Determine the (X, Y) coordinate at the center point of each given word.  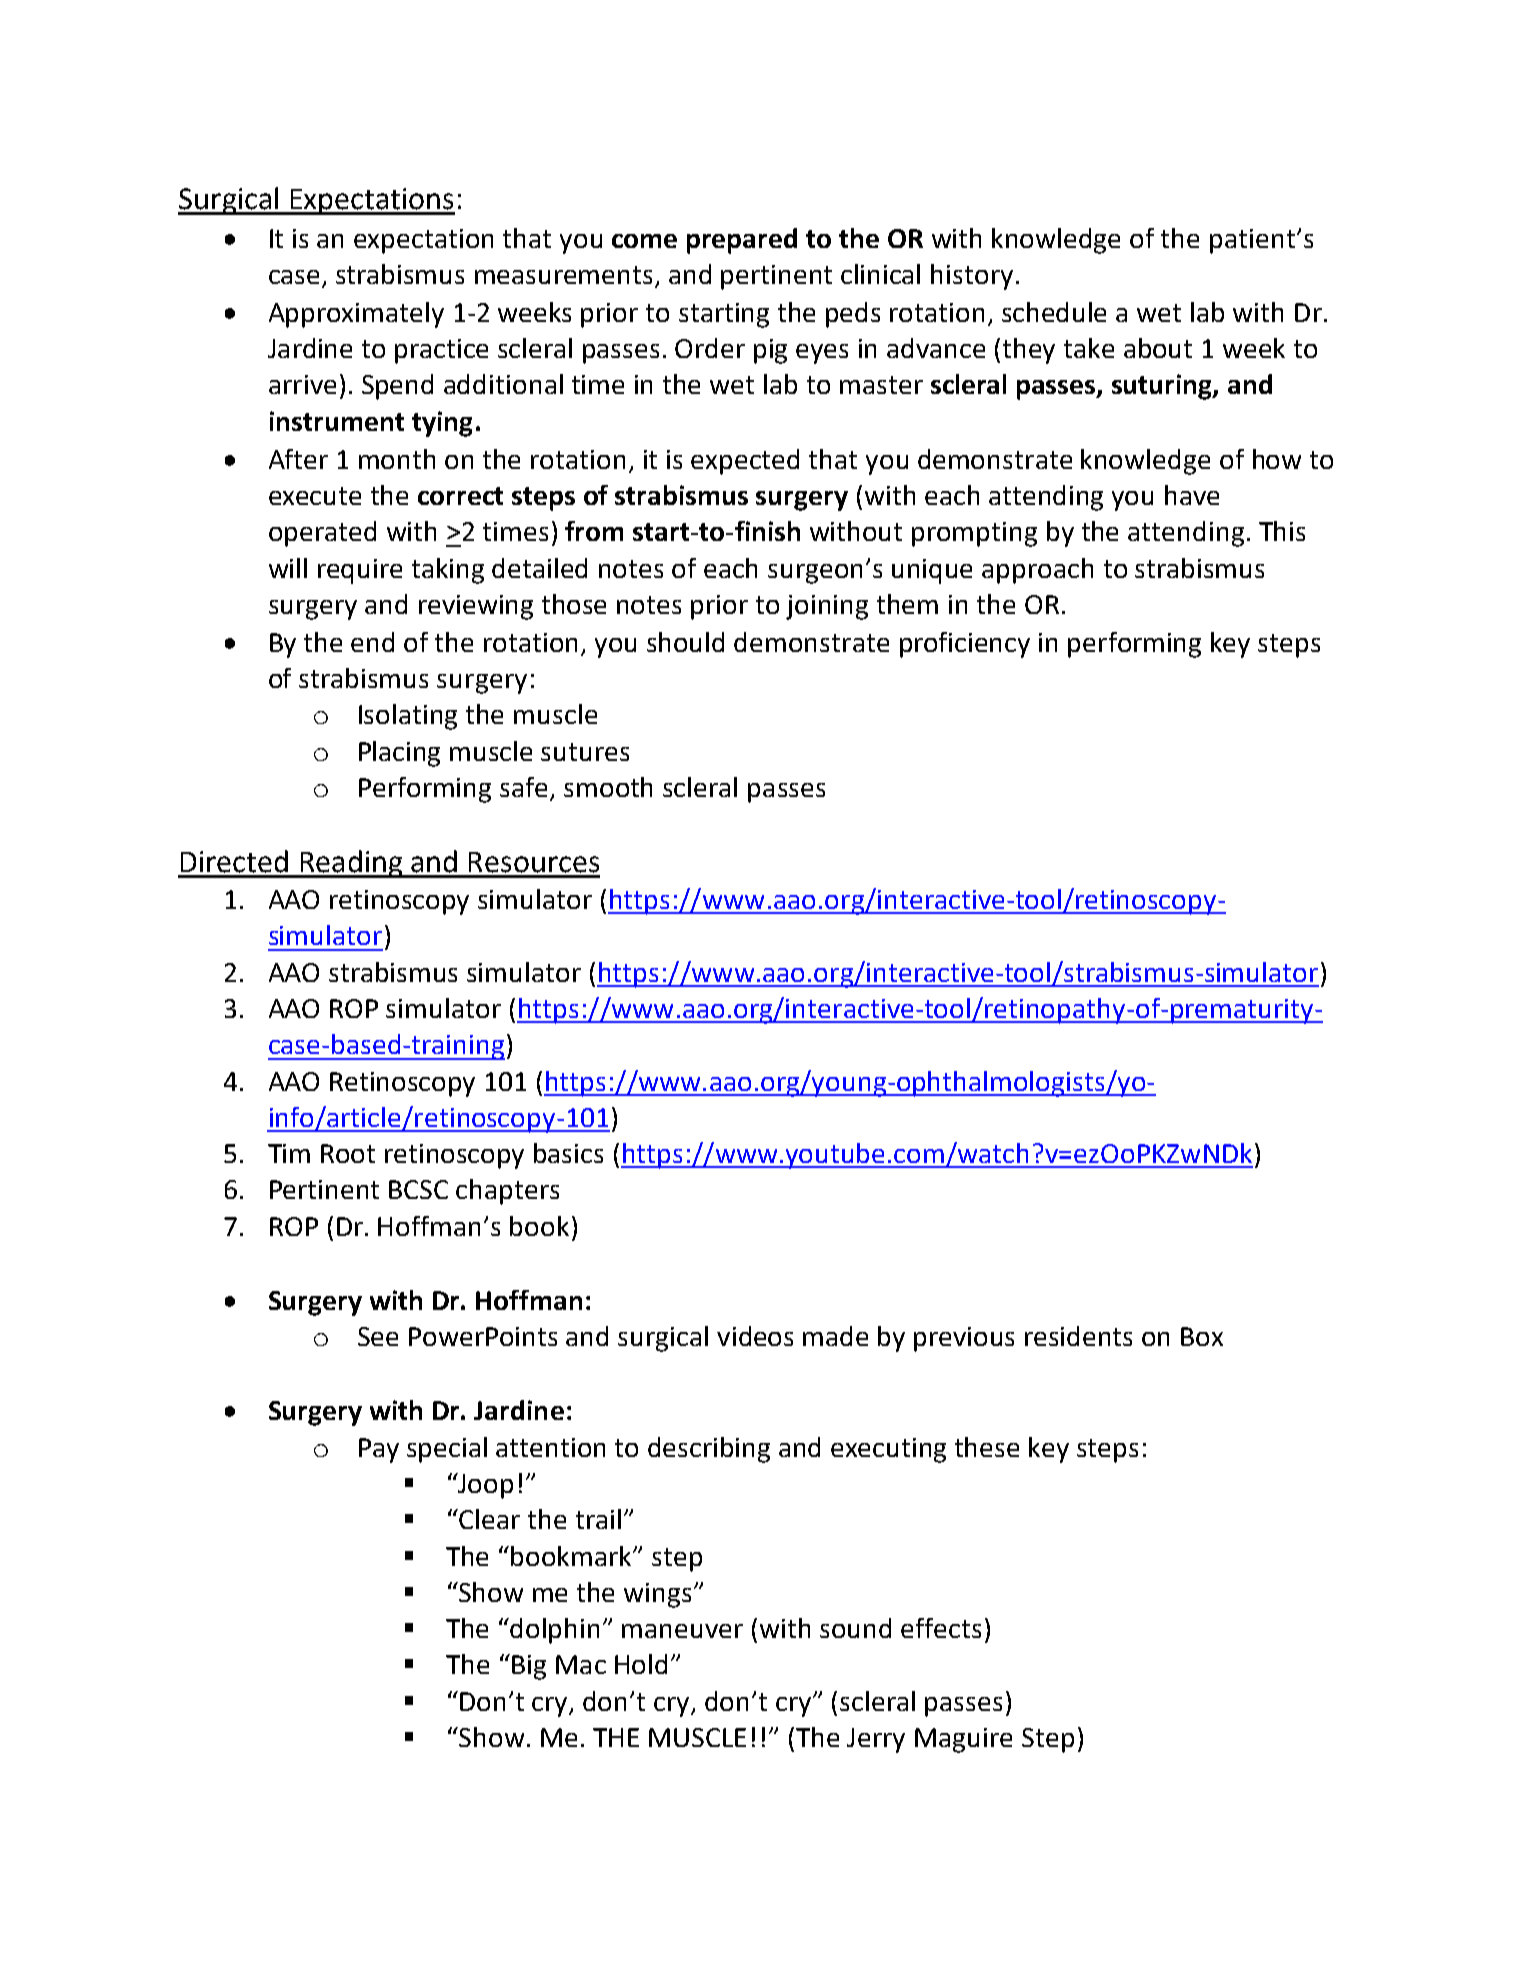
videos (755, 1336)
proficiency (965, 645)
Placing (399, 754)
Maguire (963, 1740)
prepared (742, 241)
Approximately (356, 315)
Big (529, 1667)
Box (1202, 1336)
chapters (507, 1192)
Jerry (876, 1740)
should (685, 642)
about (1158, 348)
